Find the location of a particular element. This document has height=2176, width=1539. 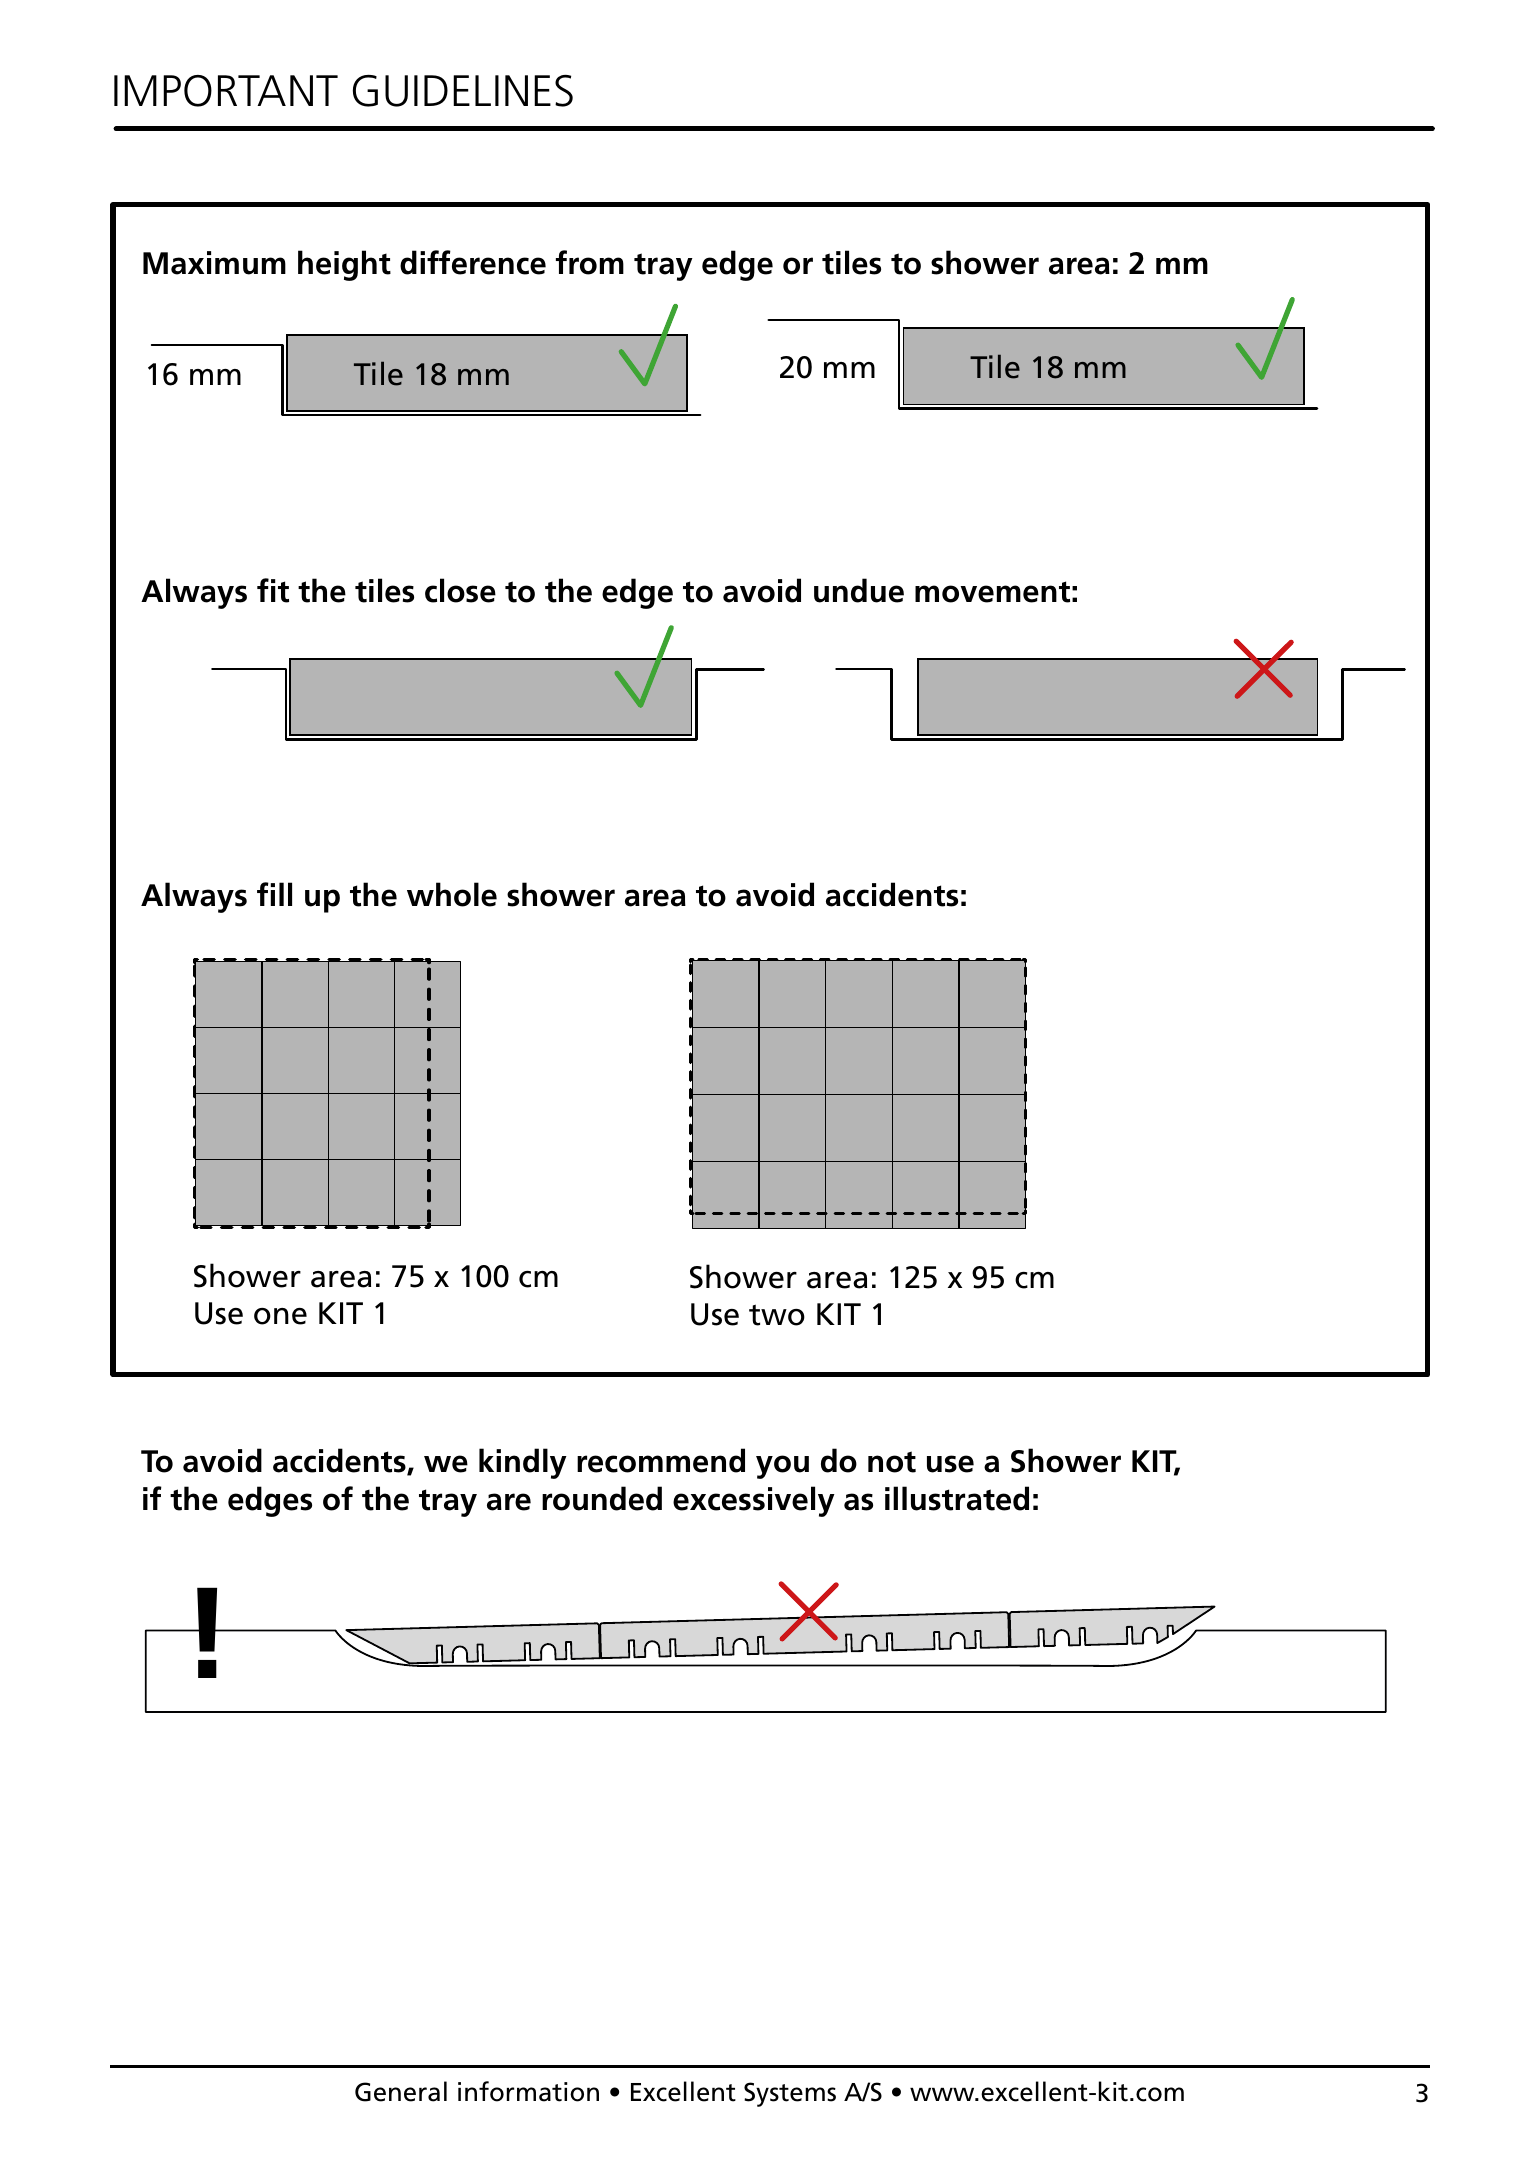

whole is located at coordinates (452, 894).
